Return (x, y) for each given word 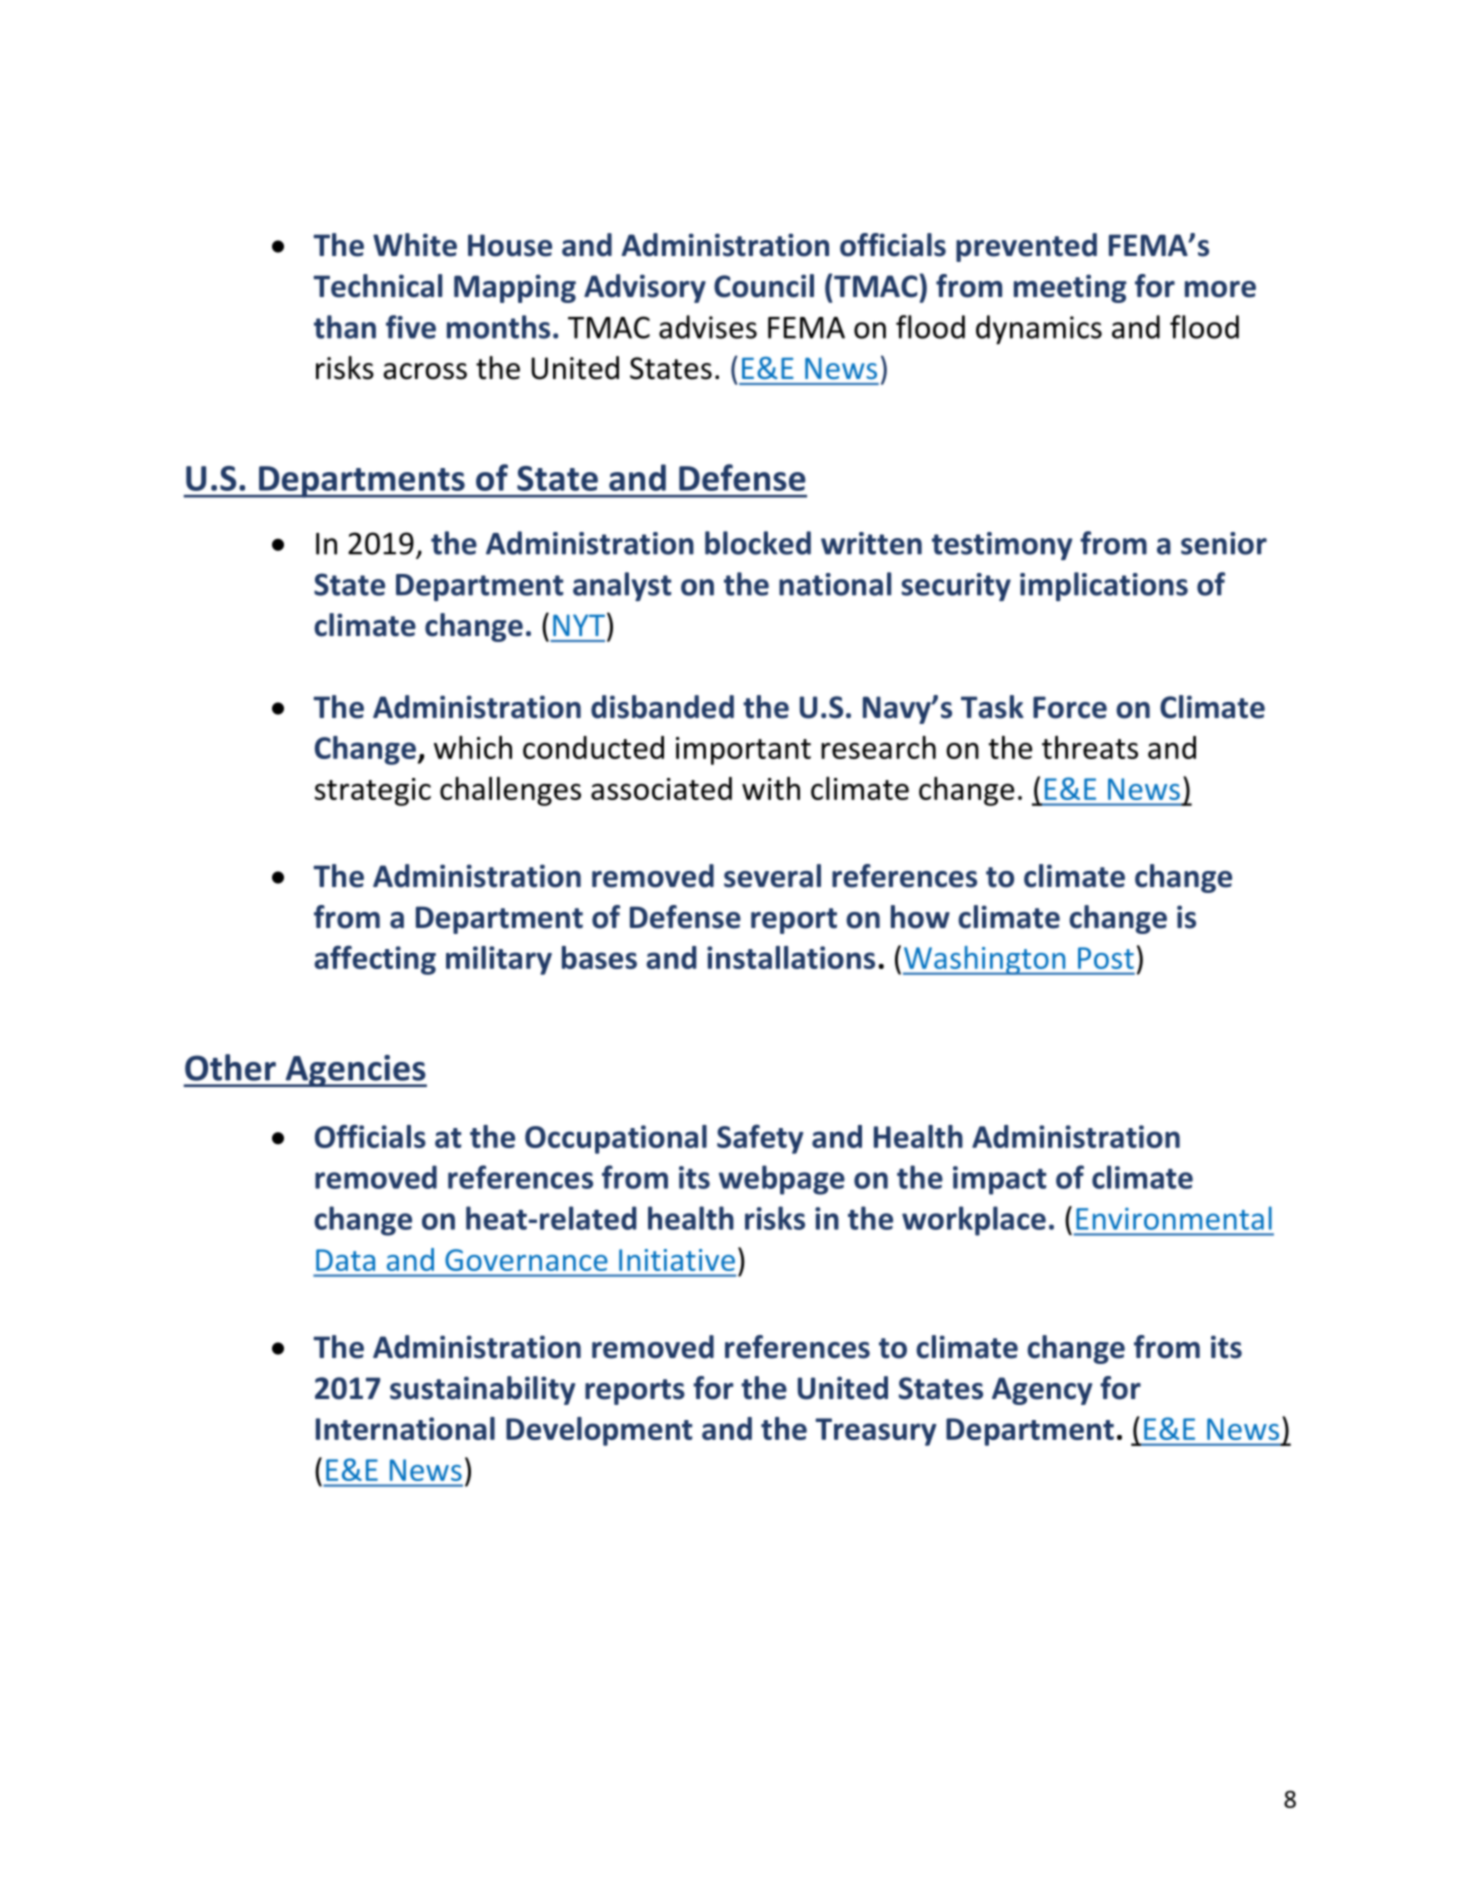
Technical (377, 286)
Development (599, 1431)
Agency (1042, 1391)
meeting (1070, 288)
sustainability (482, 1390)
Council (764, 286)
